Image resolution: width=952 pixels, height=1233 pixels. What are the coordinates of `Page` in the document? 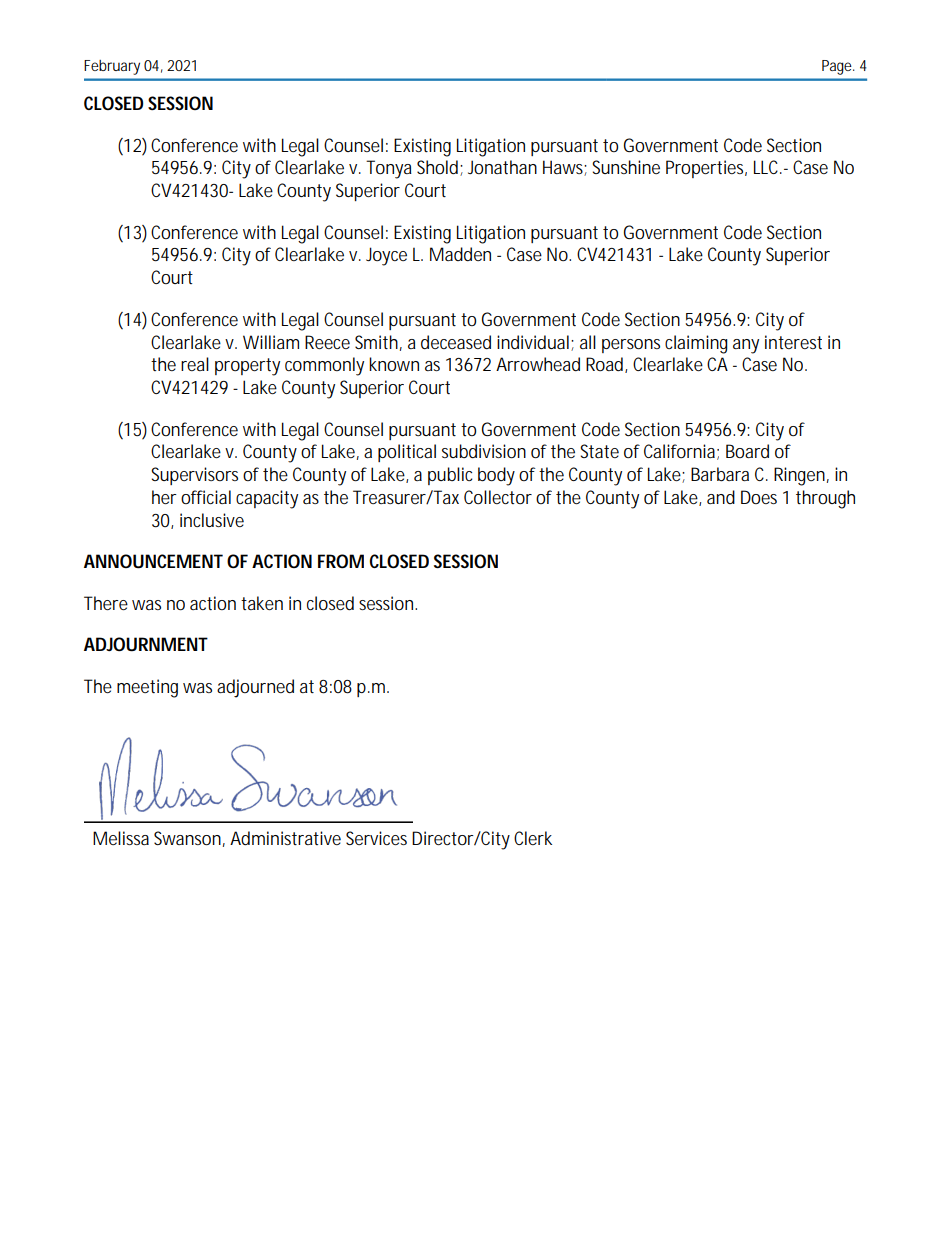 It's located at (838, 67).
